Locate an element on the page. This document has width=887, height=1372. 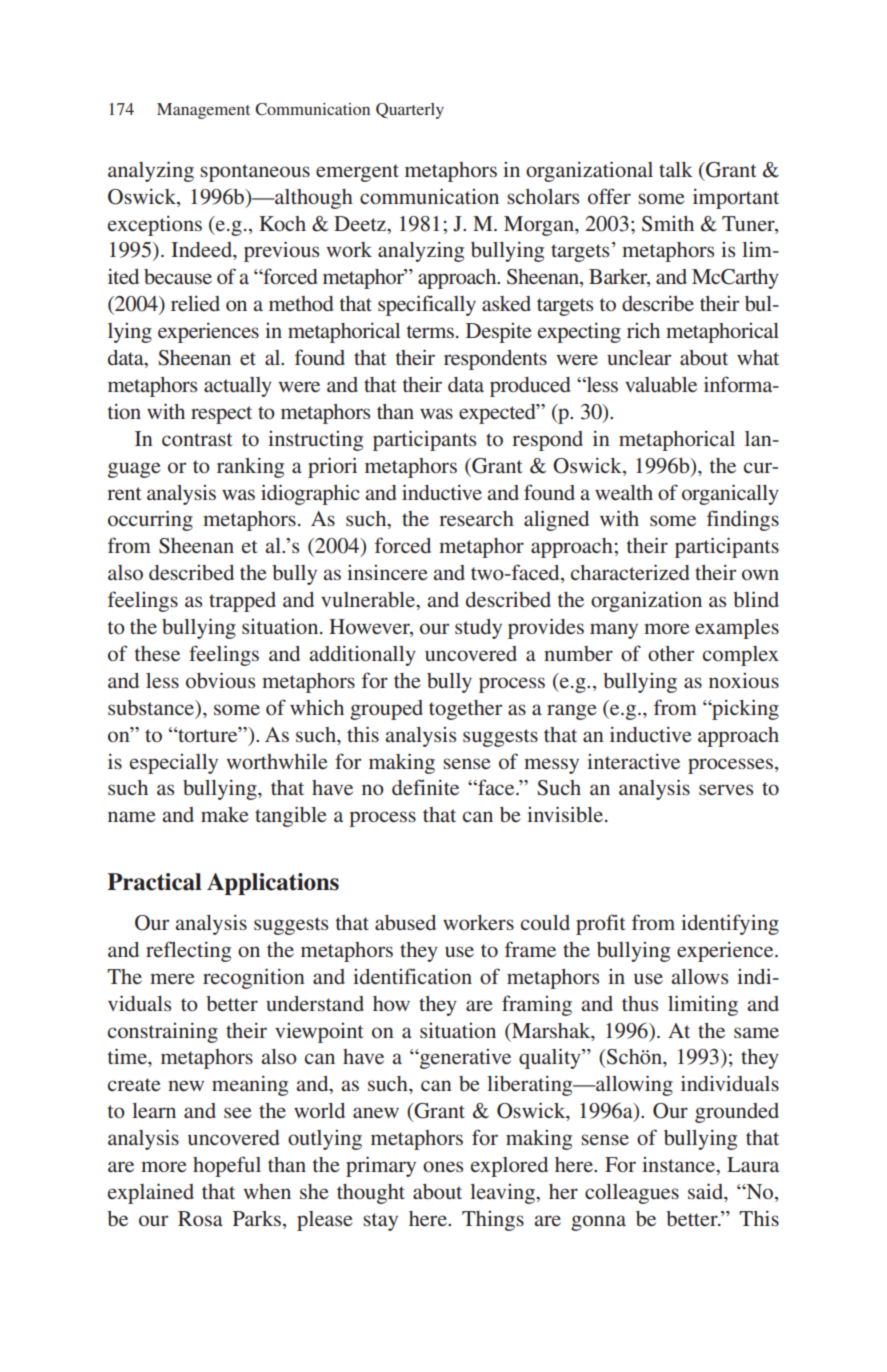
talk is located at coordinates (676, 169).
